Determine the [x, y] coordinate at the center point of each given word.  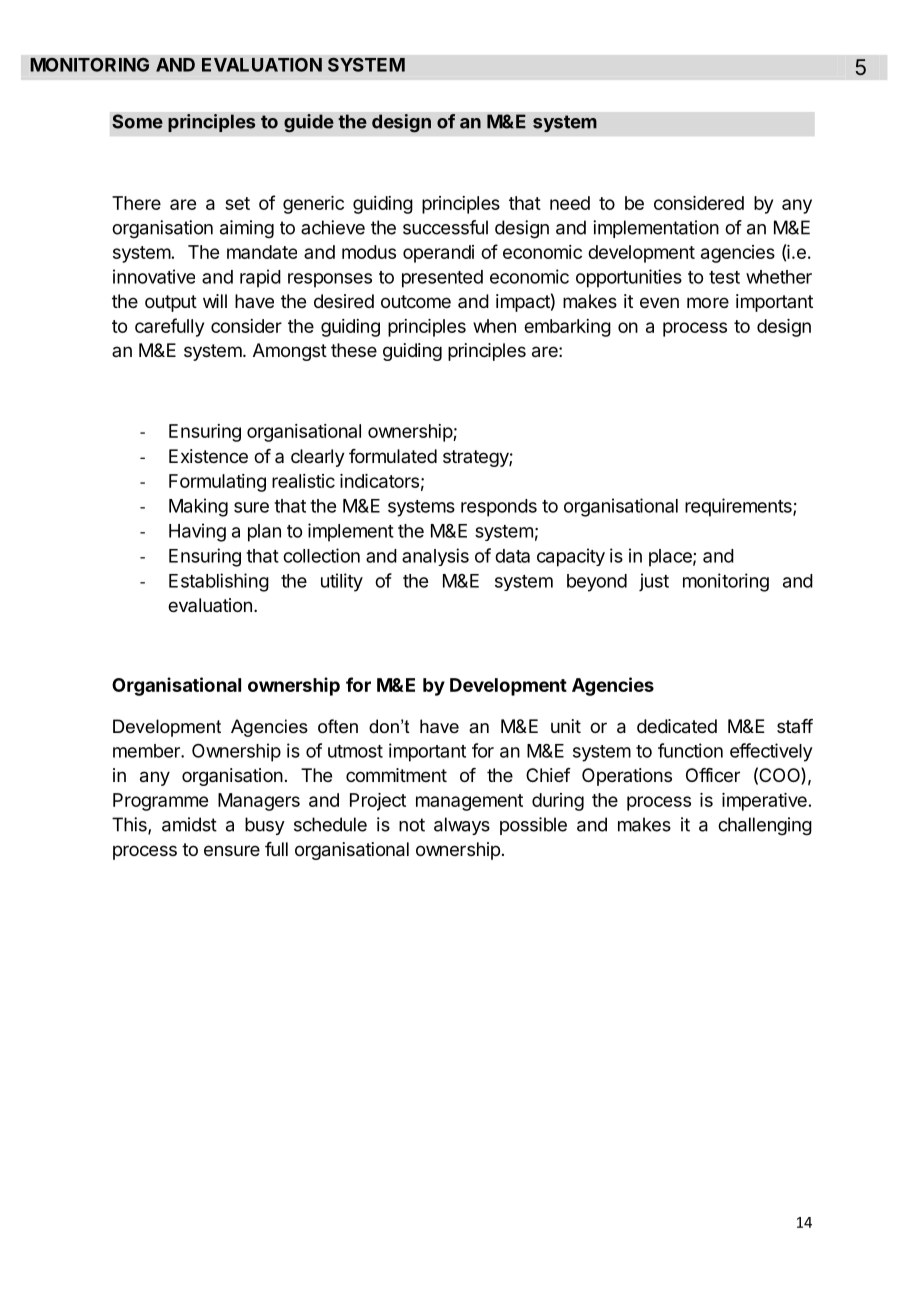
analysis [435, 557]
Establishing [219, 582]
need [570, 203]
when [494, 326]
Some [137, 121]
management [469, 802]
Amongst [290, 352]
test [724, 277]
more [708, 302]
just [654, 582]
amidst [189, 824]
